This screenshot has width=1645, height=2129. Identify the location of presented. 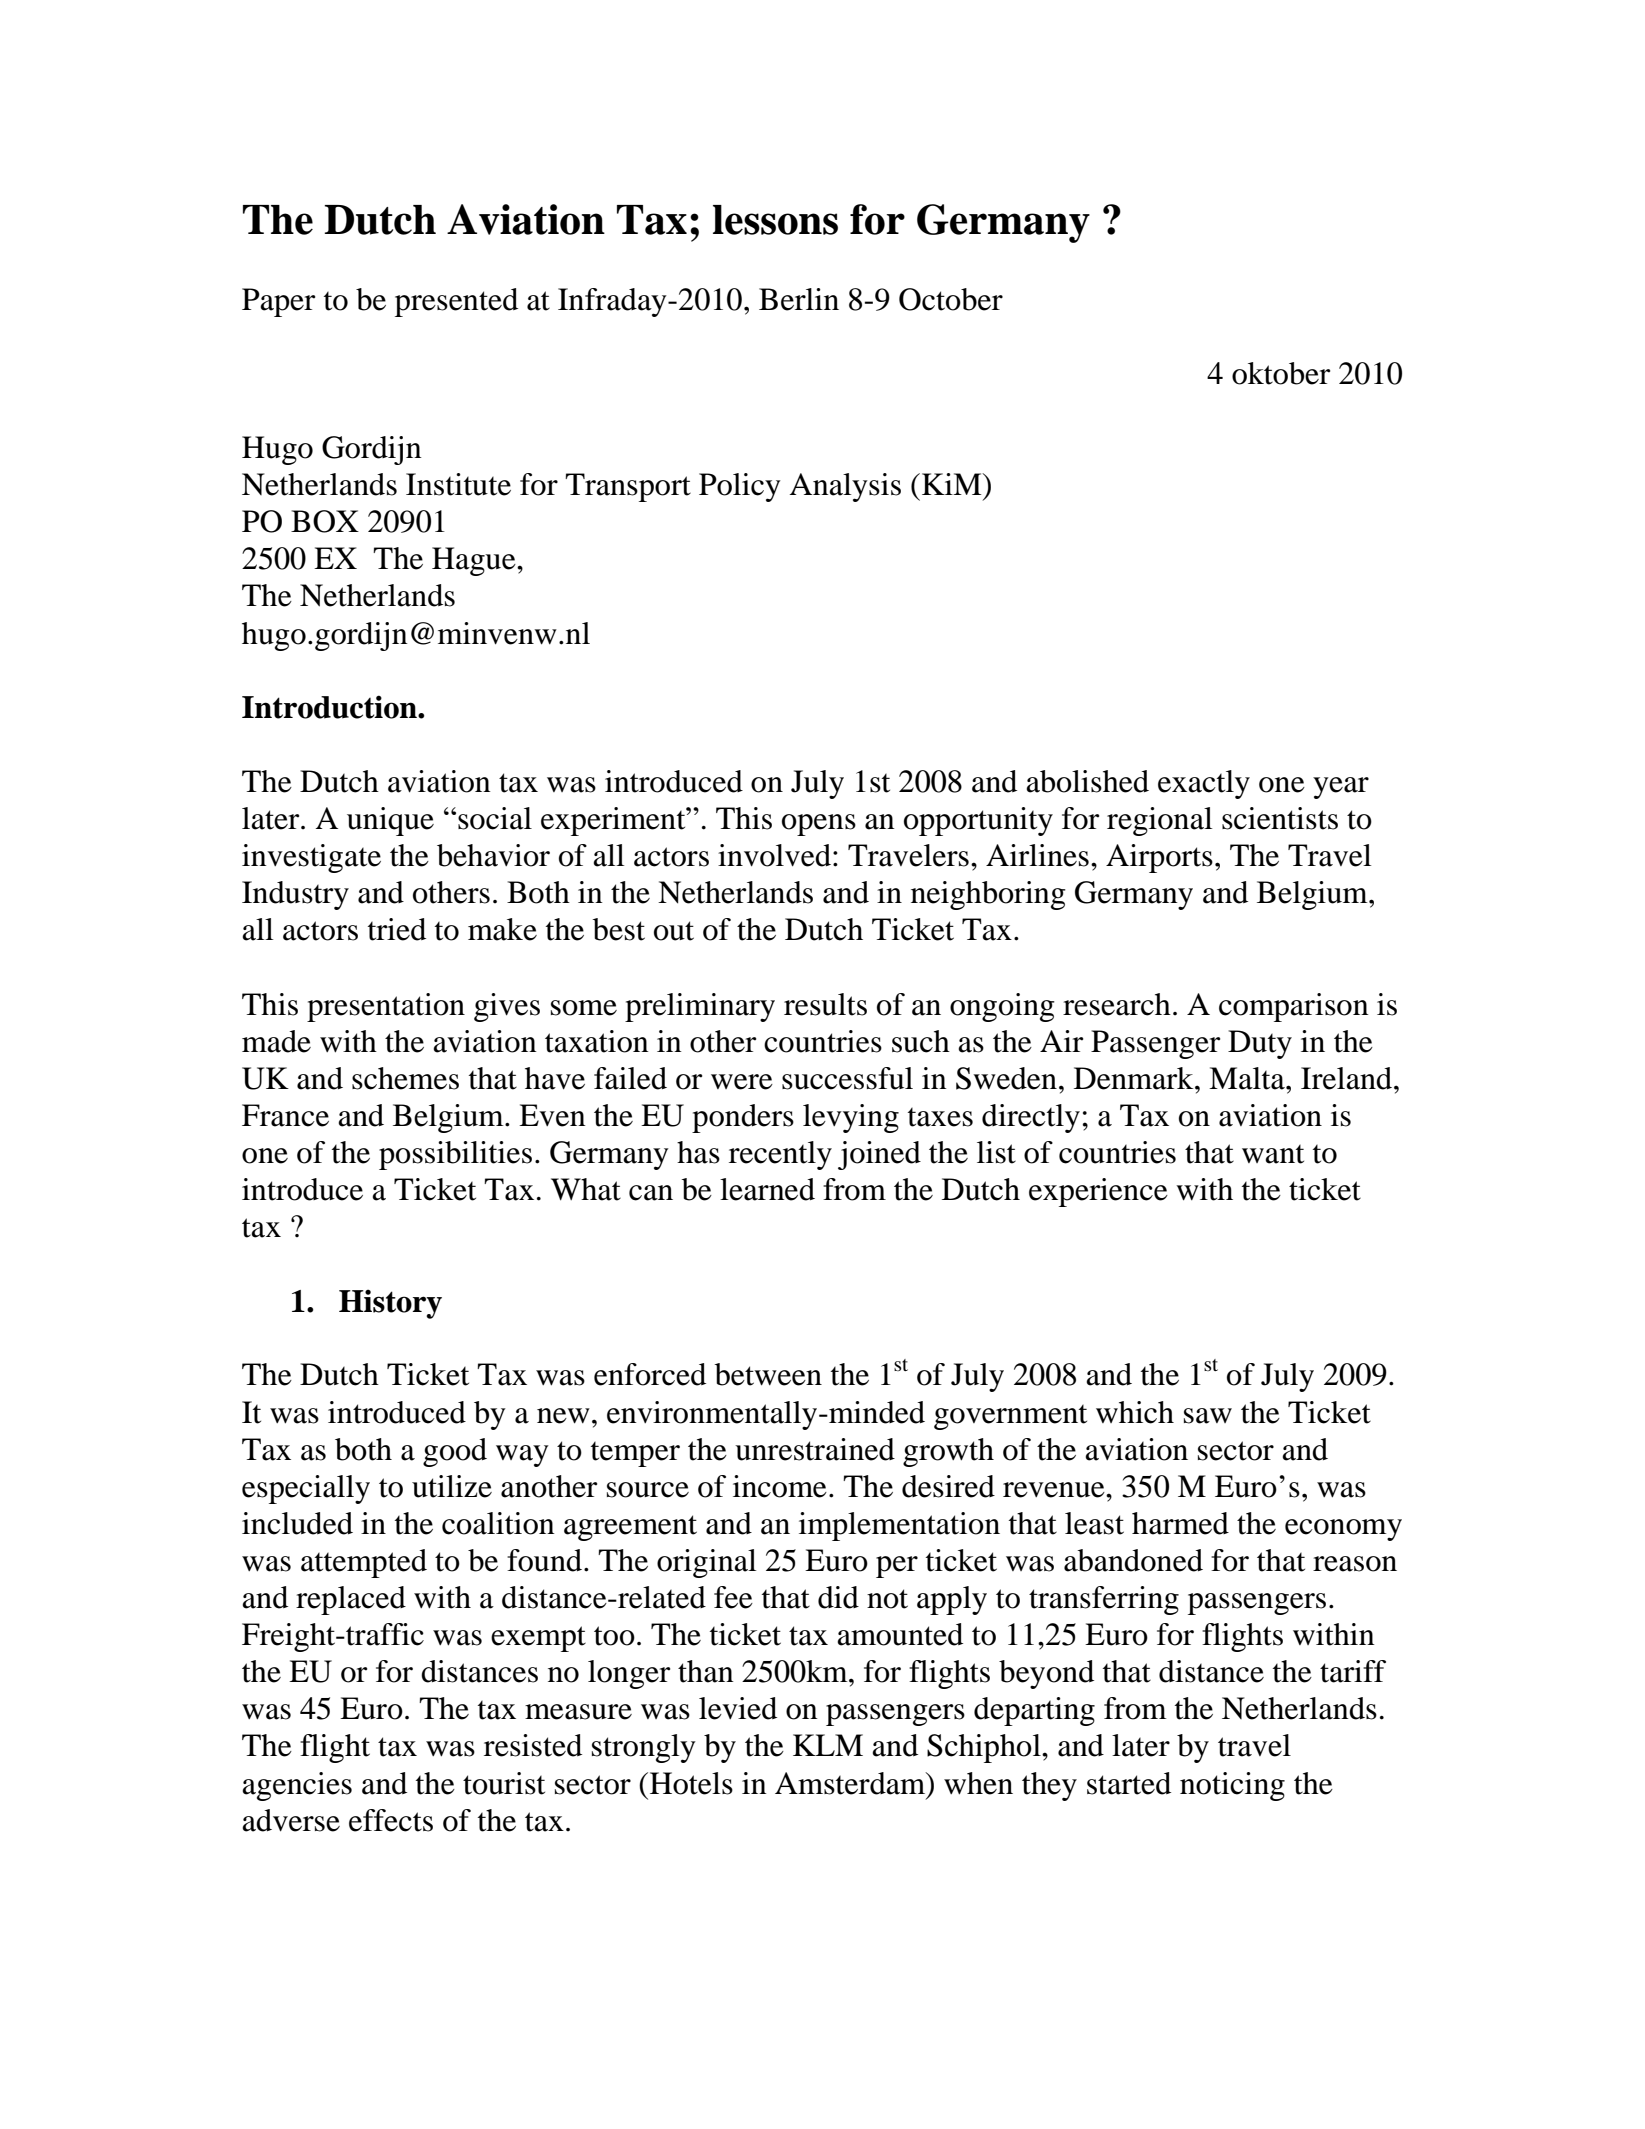
(456, 302).
